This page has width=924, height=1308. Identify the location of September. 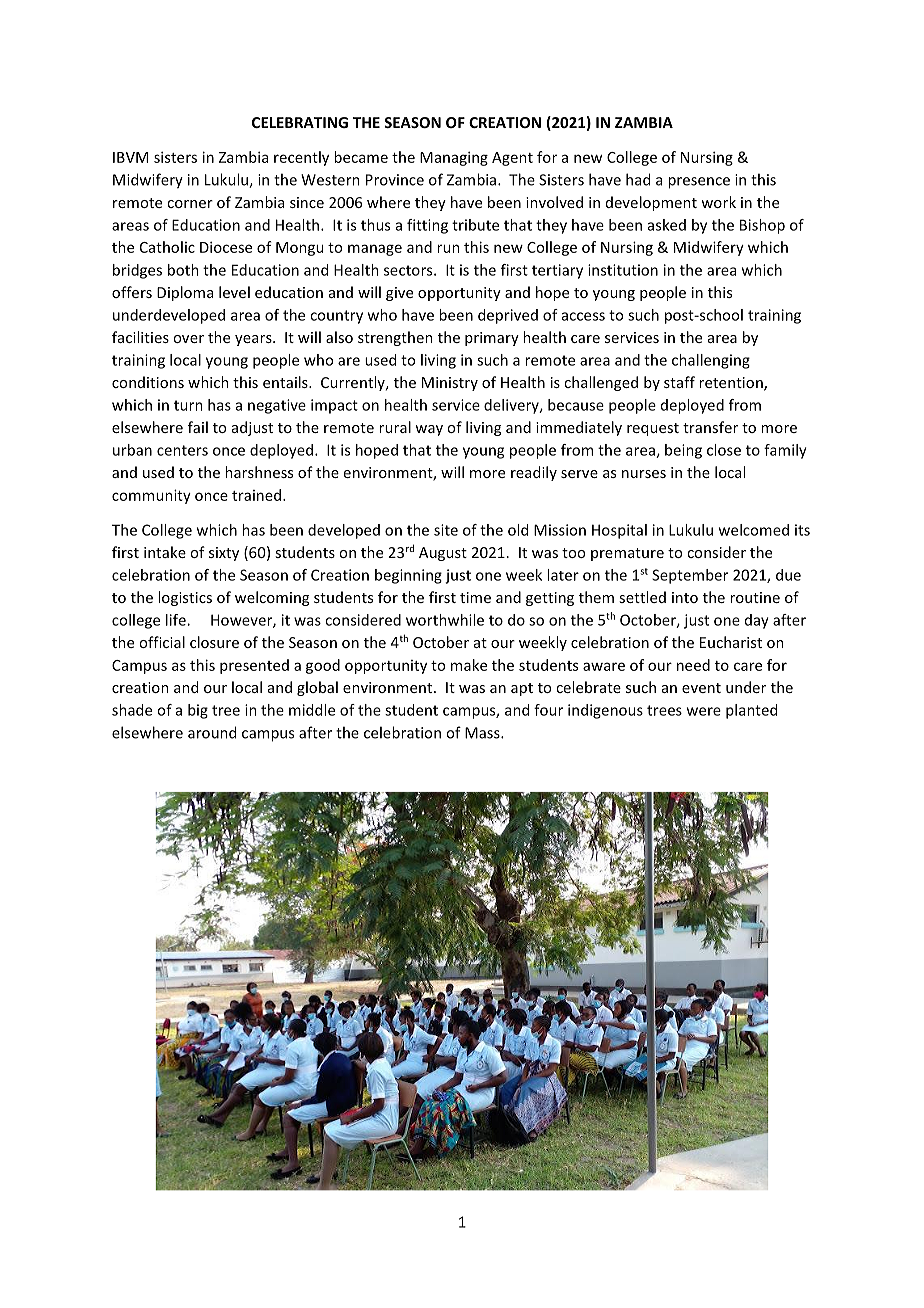
(690, 576).
